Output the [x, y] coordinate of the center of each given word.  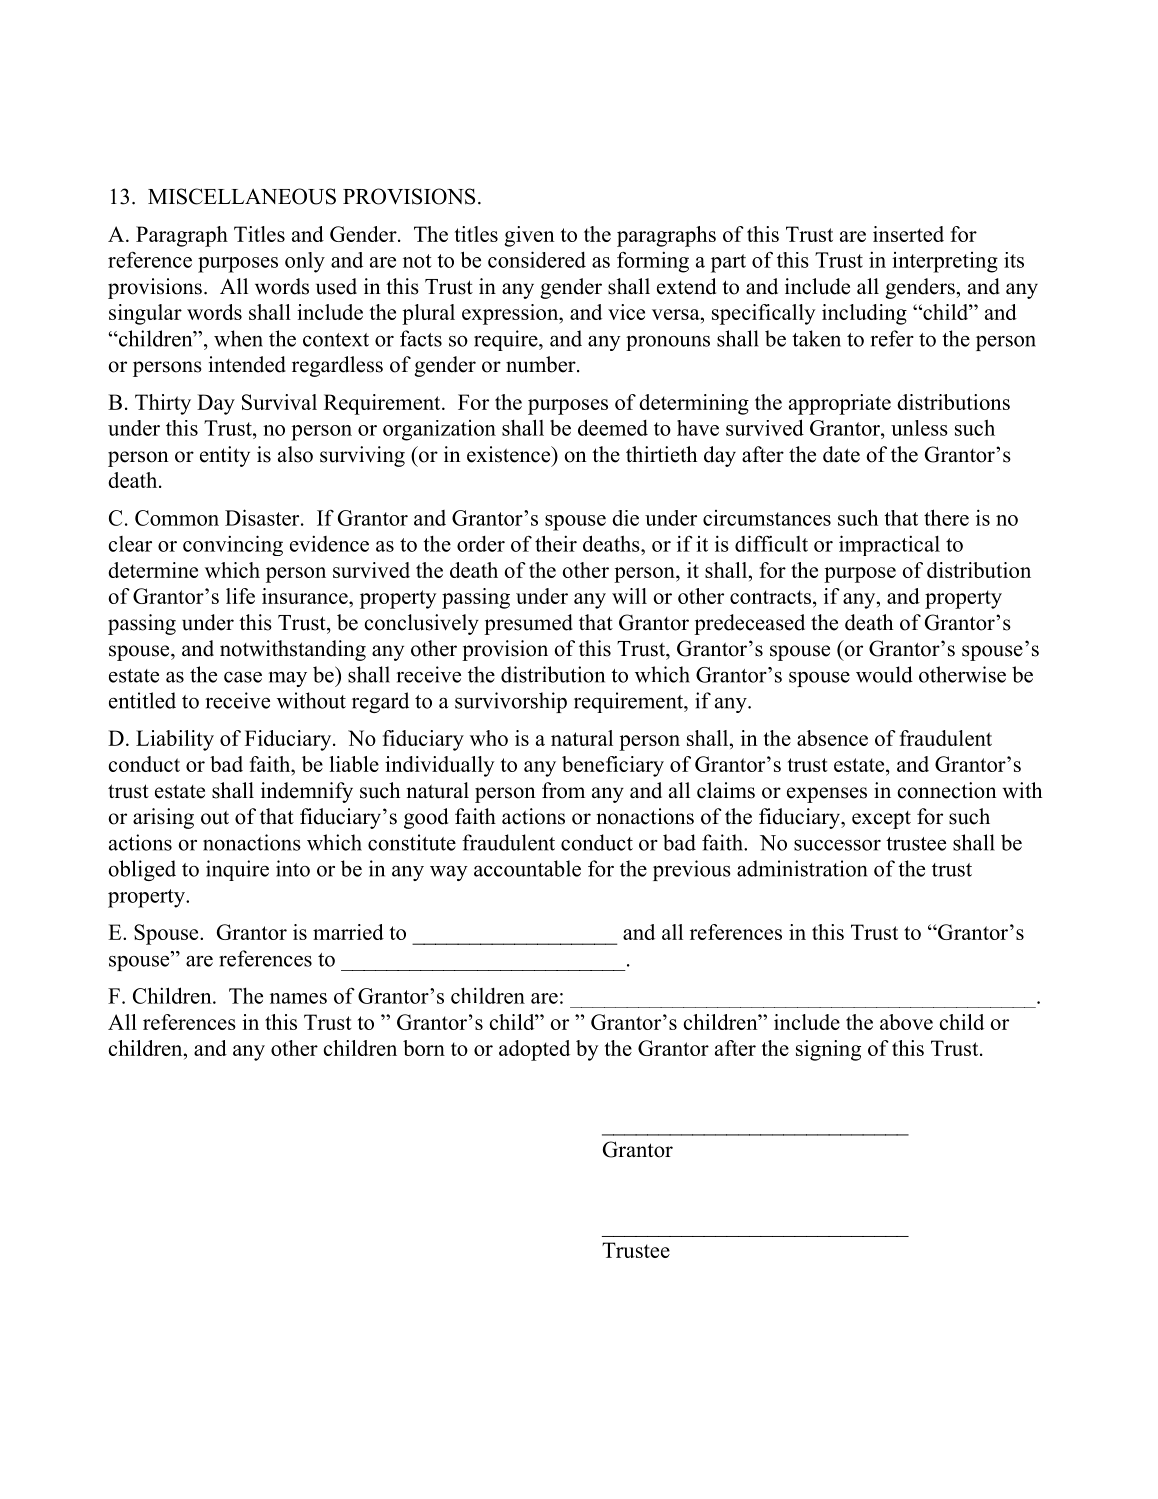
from [563, 790]
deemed [613, 427]
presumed [528, 624]
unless [919, 428]
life [240, 596]
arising [163, 818]
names [298, 998]
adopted [534, 1050]
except [881, 820]
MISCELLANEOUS [242, 196]
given [529, 236]
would [884, 674]
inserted [908, 234]
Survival [279, 402]
